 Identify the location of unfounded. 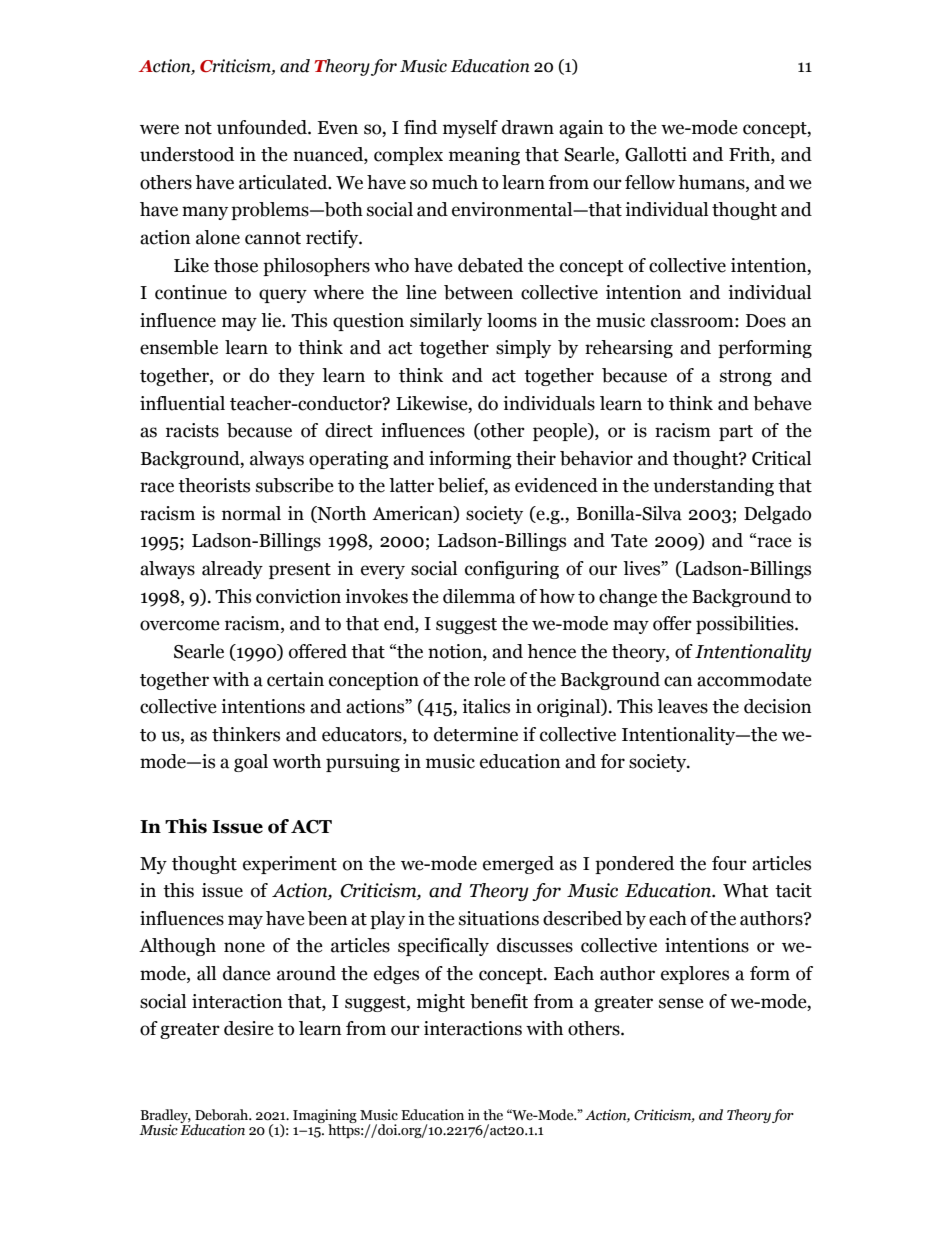
(263, 127).
